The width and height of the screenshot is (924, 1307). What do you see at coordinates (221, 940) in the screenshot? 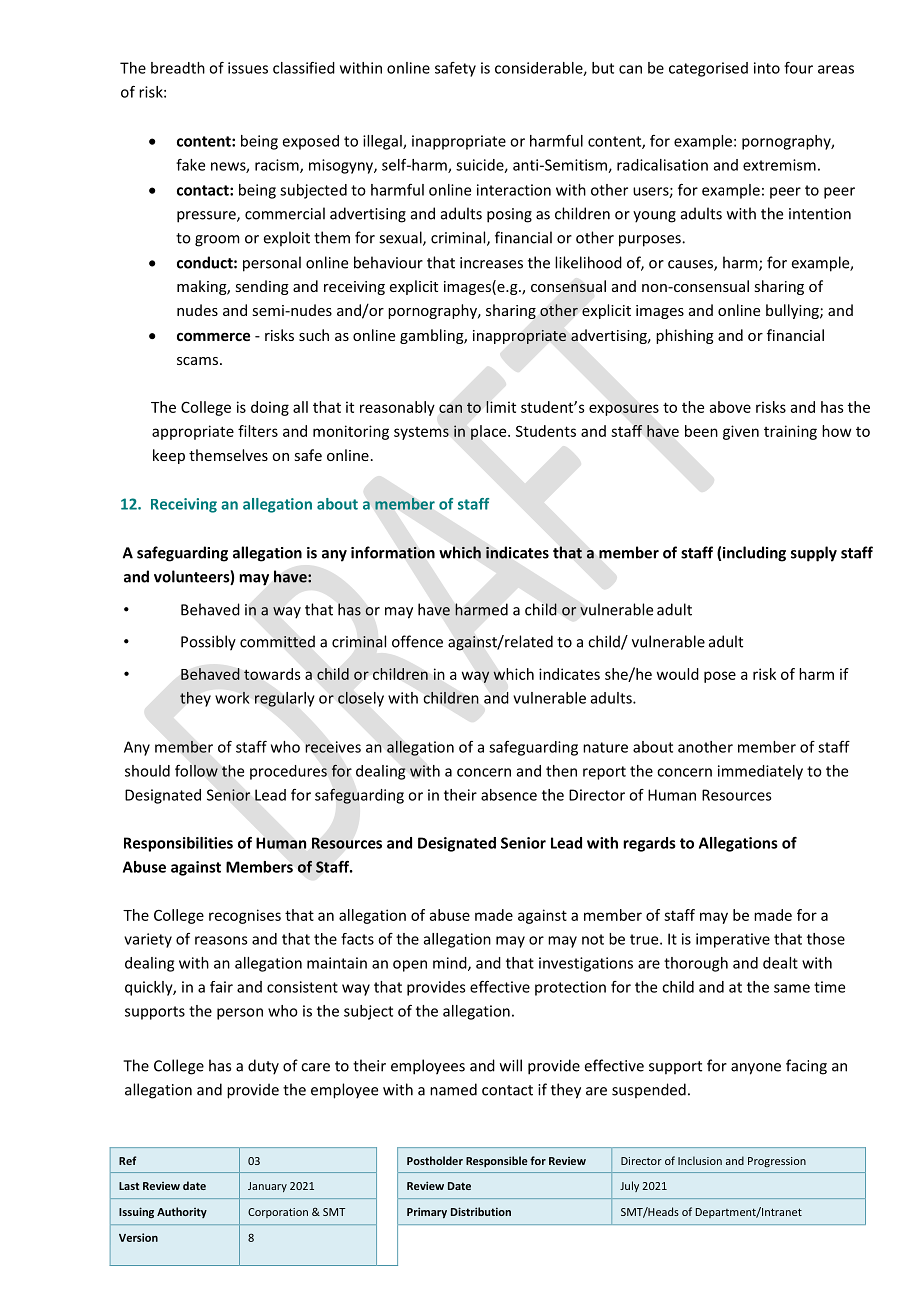
I see `reasons` at bounding box center [221, 940].
